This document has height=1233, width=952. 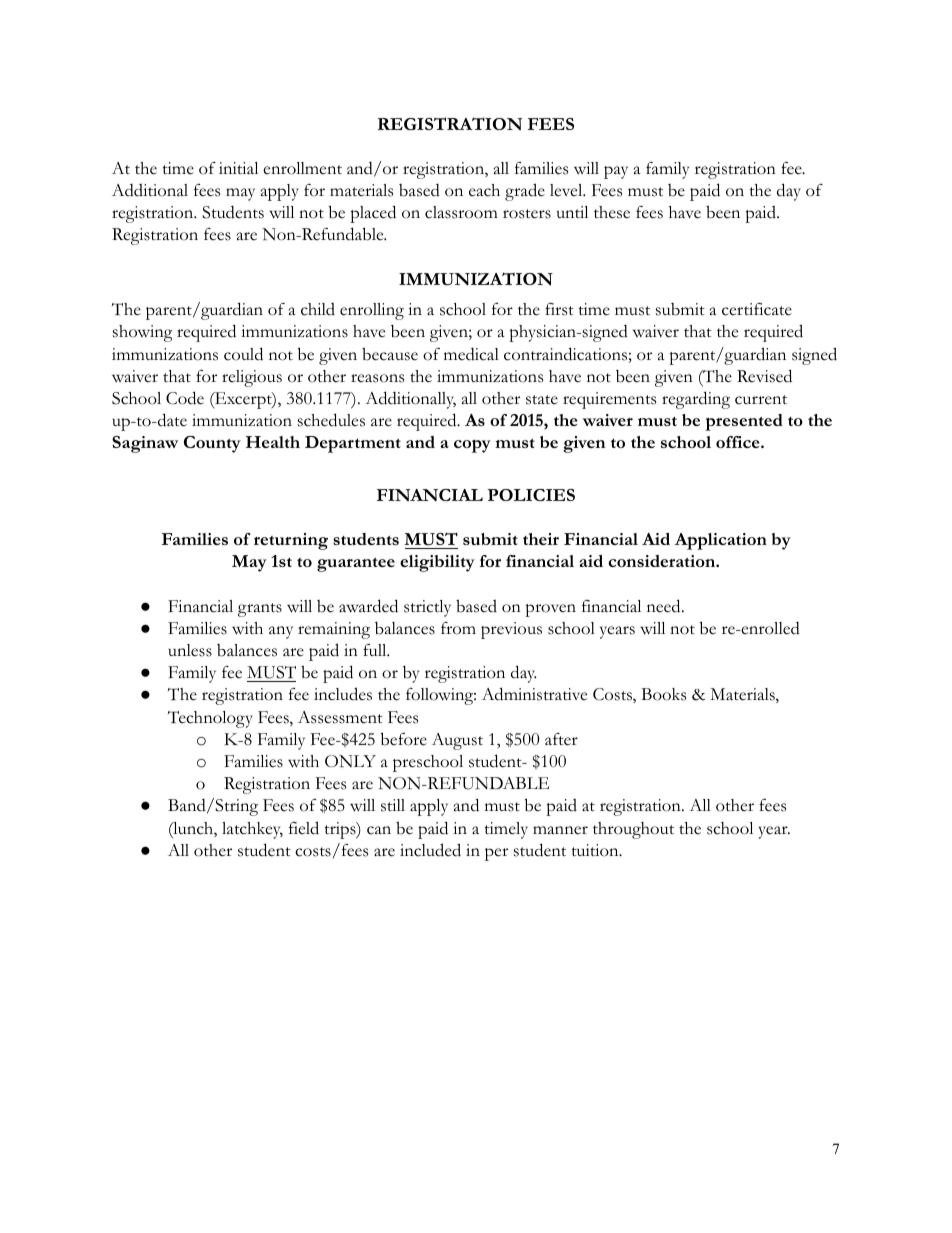 What do you see at coordinates (531, 495) in the document?
I see `POLICIES` at bounding box center [531, 495].
